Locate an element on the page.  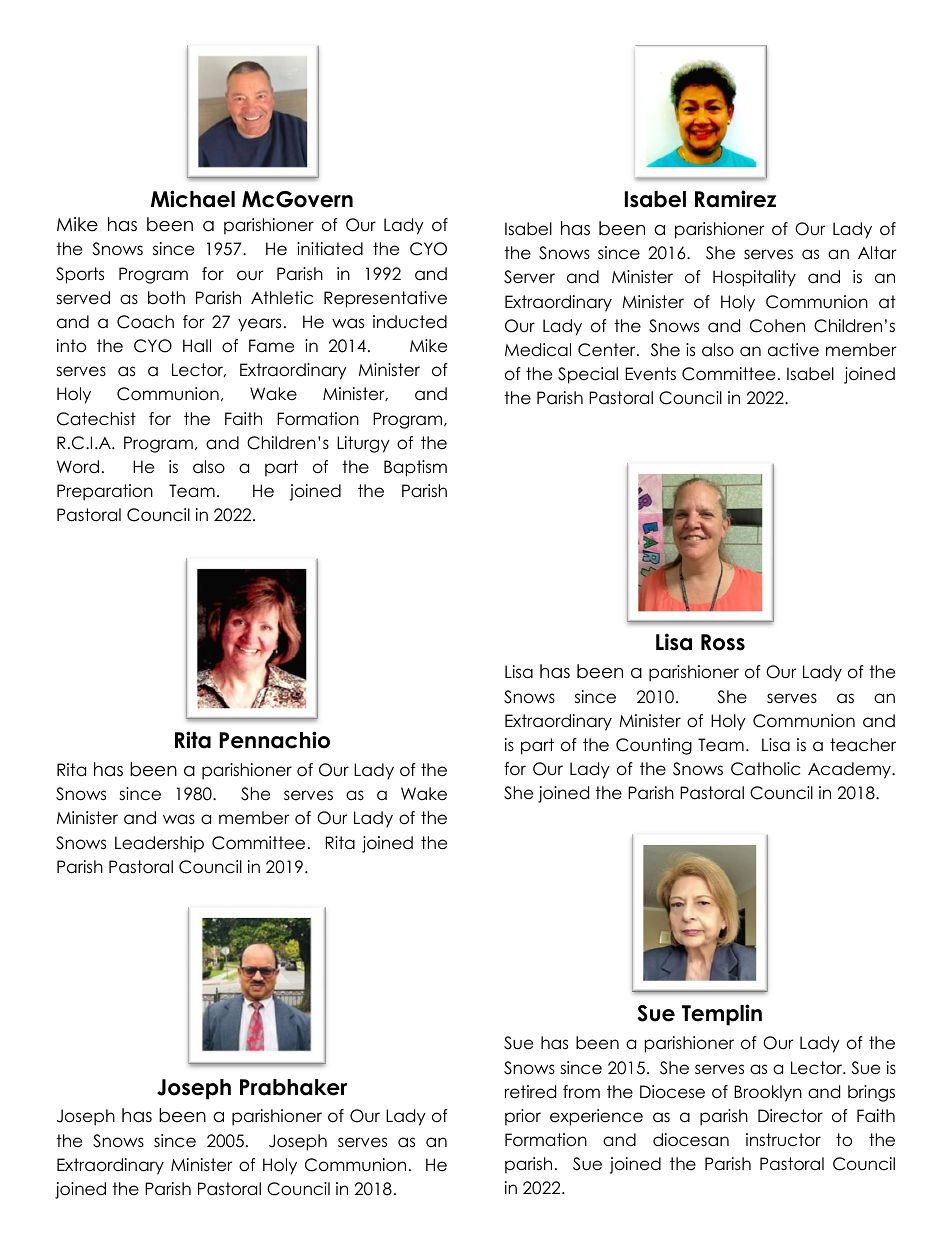
Michael is located at coordinates (193, 199).
